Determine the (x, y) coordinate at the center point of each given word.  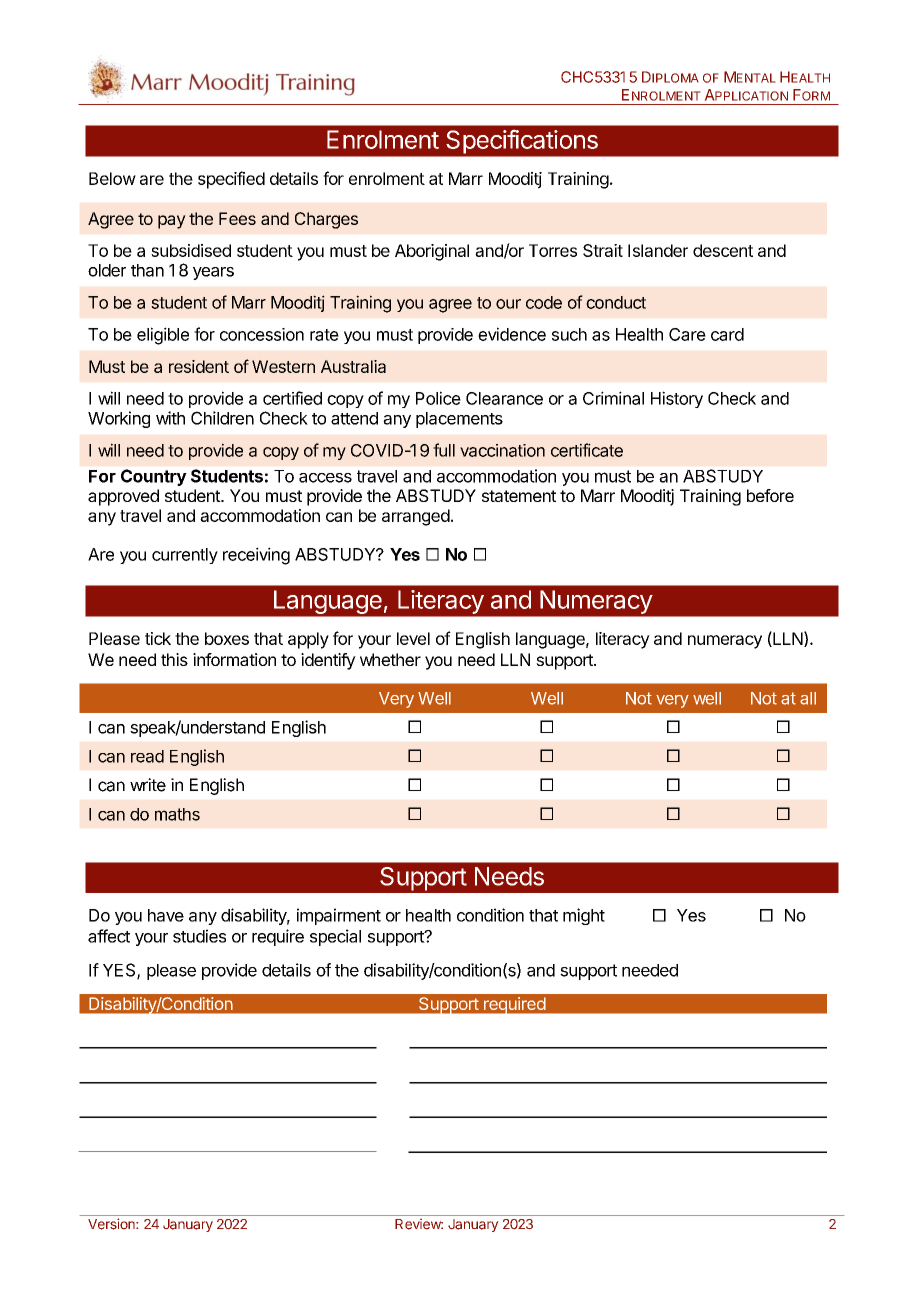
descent (723, 250)
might (584, 916)
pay (172, 222)
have (166, 915)
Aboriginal (432, 252)
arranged (416, 517)
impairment (339, 916)
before (770, 495)
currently (185, 556)
